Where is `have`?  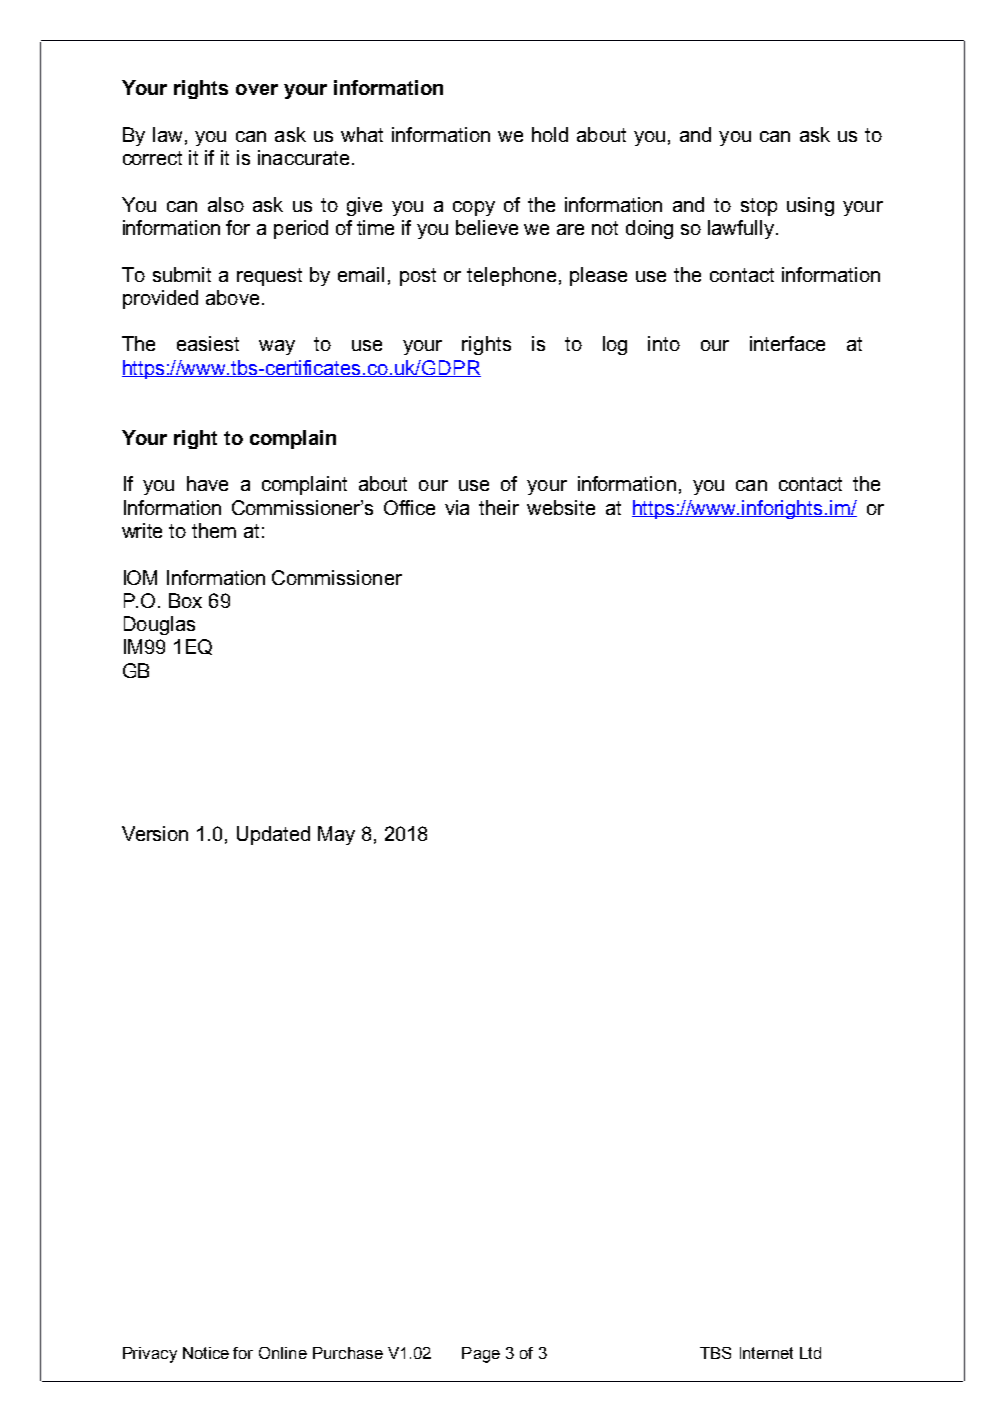 have is located at coordinates (207, 483).
